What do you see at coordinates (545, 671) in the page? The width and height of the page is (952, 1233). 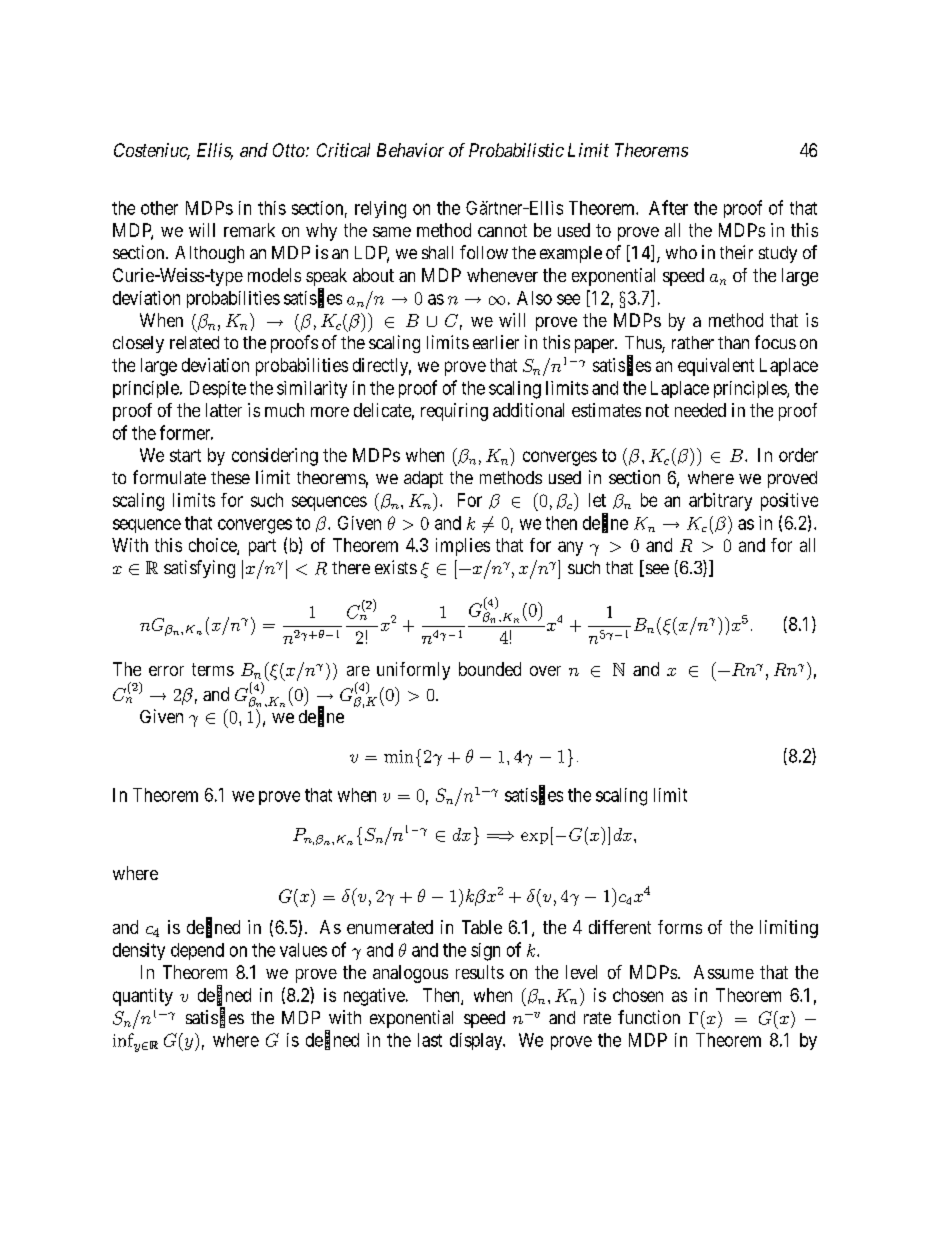 I see `over` at bounding box center [545, 671].
